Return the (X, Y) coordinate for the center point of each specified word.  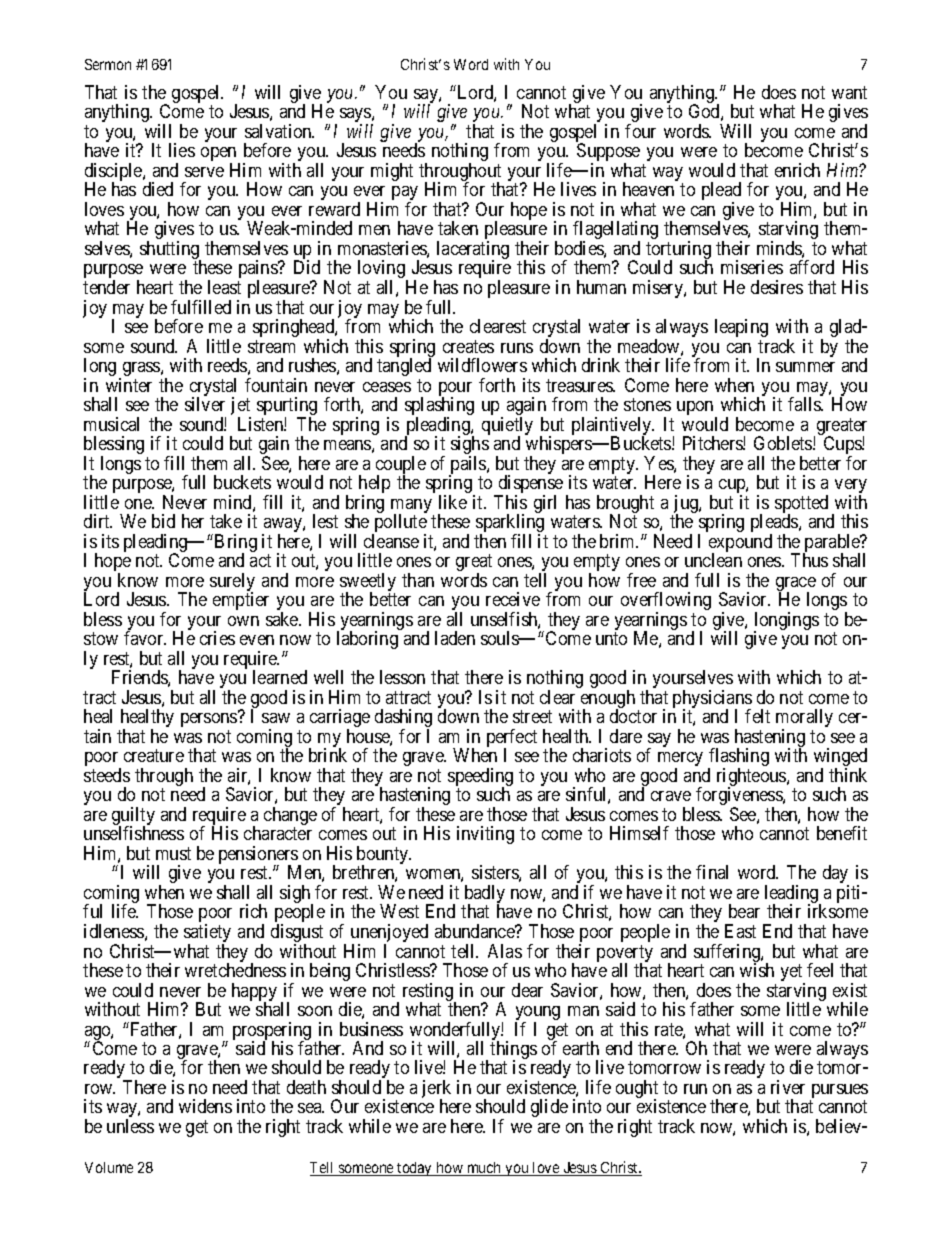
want (849, 92)
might (392, 172)
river (788, 1087)
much (484, 1169)
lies (182, 150)
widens (205, 1106)
